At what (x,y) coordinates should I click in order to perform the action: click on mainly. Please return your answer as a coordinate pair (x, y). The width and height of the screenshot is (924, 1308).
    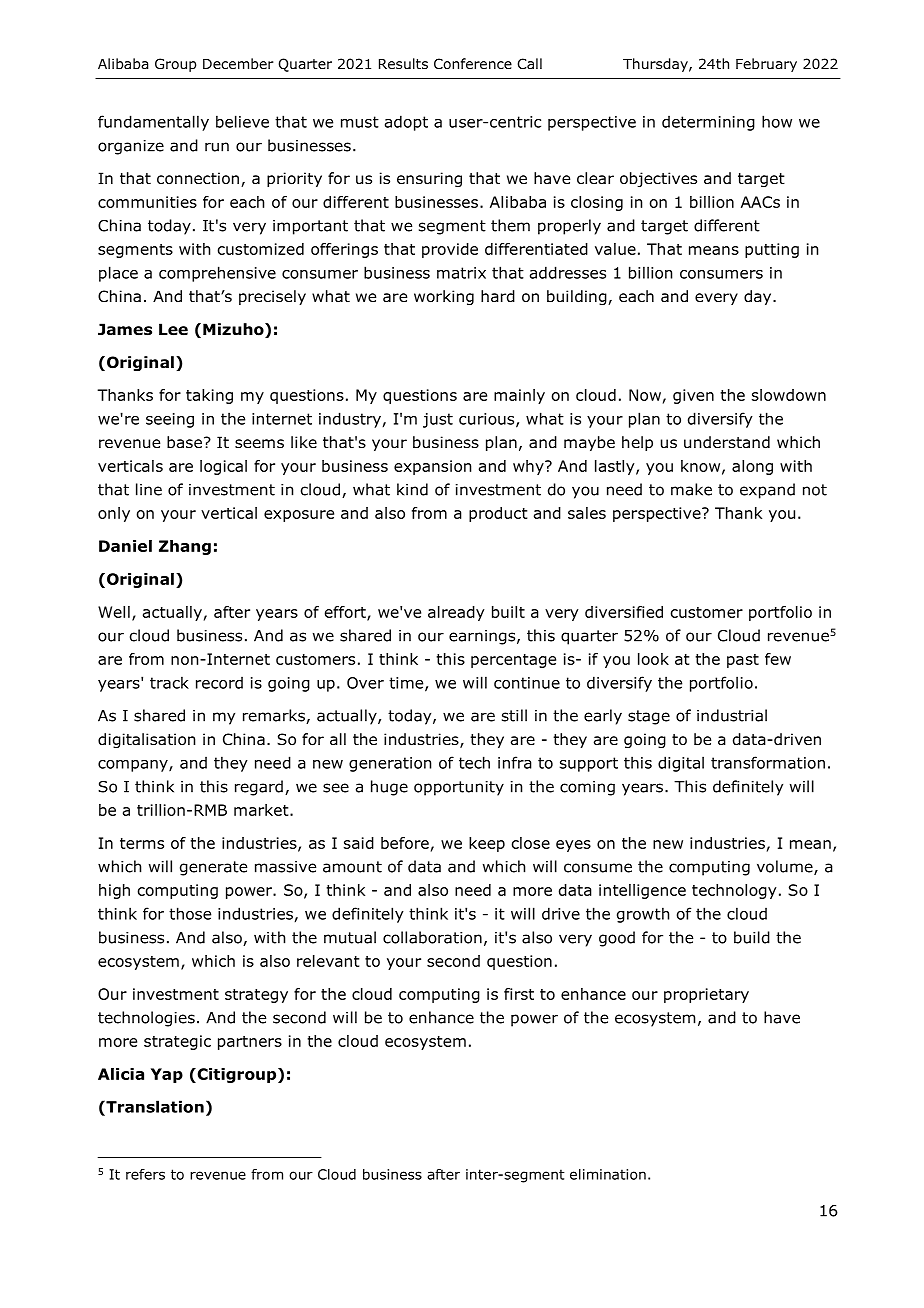
    Looking at the image, I should click on (519, 396).
